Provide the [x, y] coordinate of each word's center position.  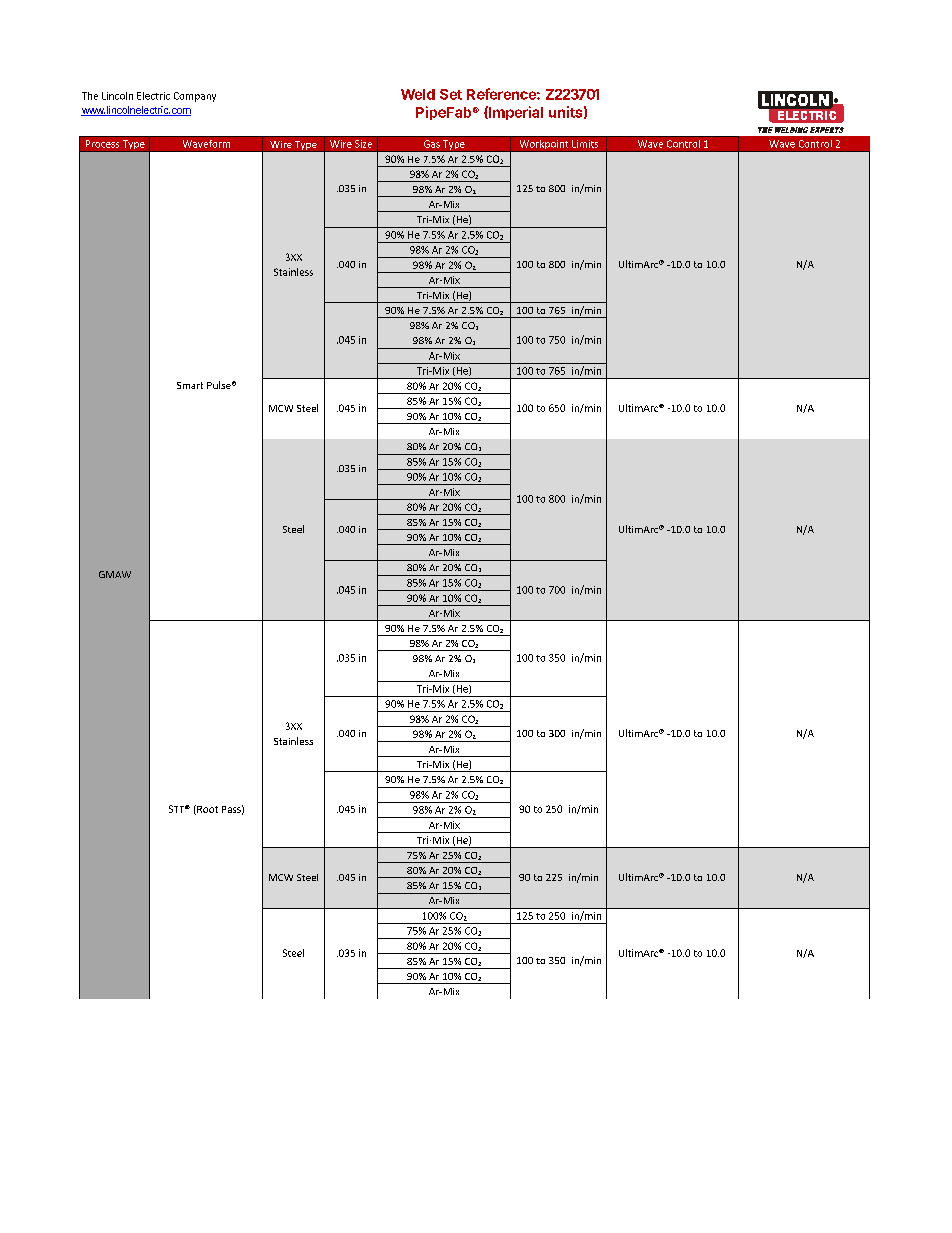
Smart [190, 385]
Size [363, 144]
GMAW [115, 574]
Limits [585, 144]
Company [195, 97]
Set [451, 94]
